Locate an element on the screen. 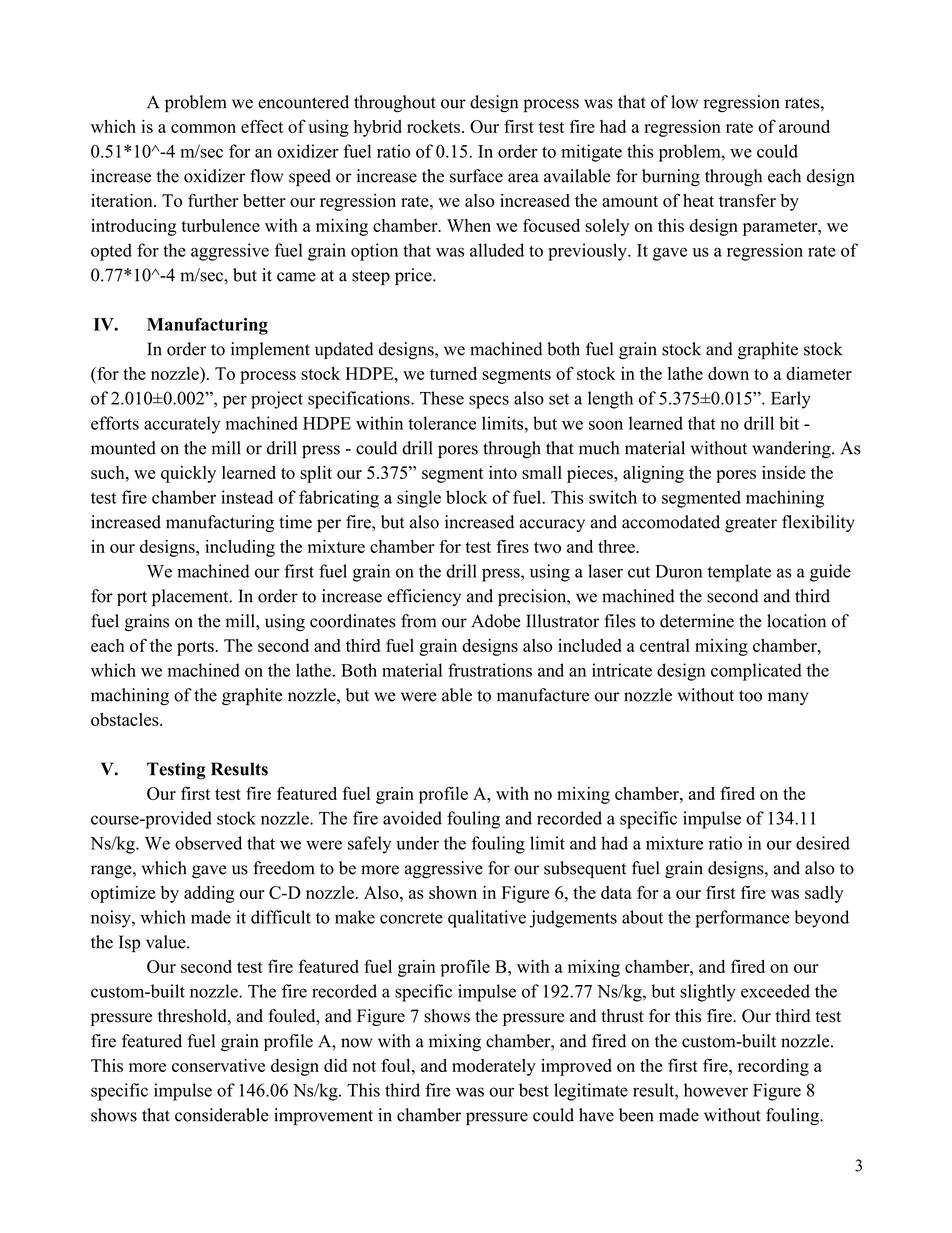  placement is located at coordinates (191, 598).
